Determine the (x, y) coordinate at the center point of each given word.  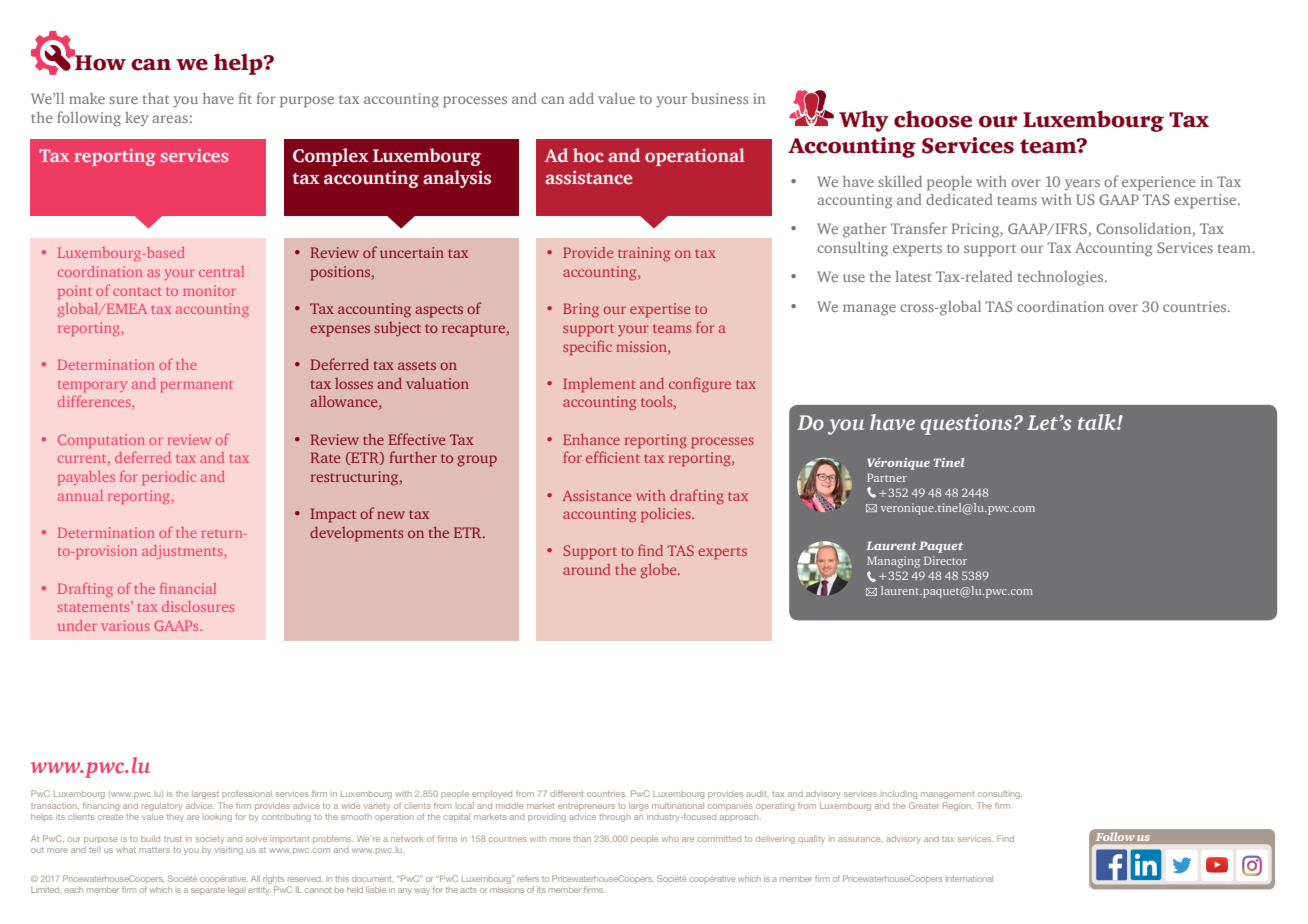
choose (933, 119)
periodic (169, 478)
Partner (887, 477)
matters (154, 850)
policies (667, 515)
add (581, 98)
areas (170, 119)
